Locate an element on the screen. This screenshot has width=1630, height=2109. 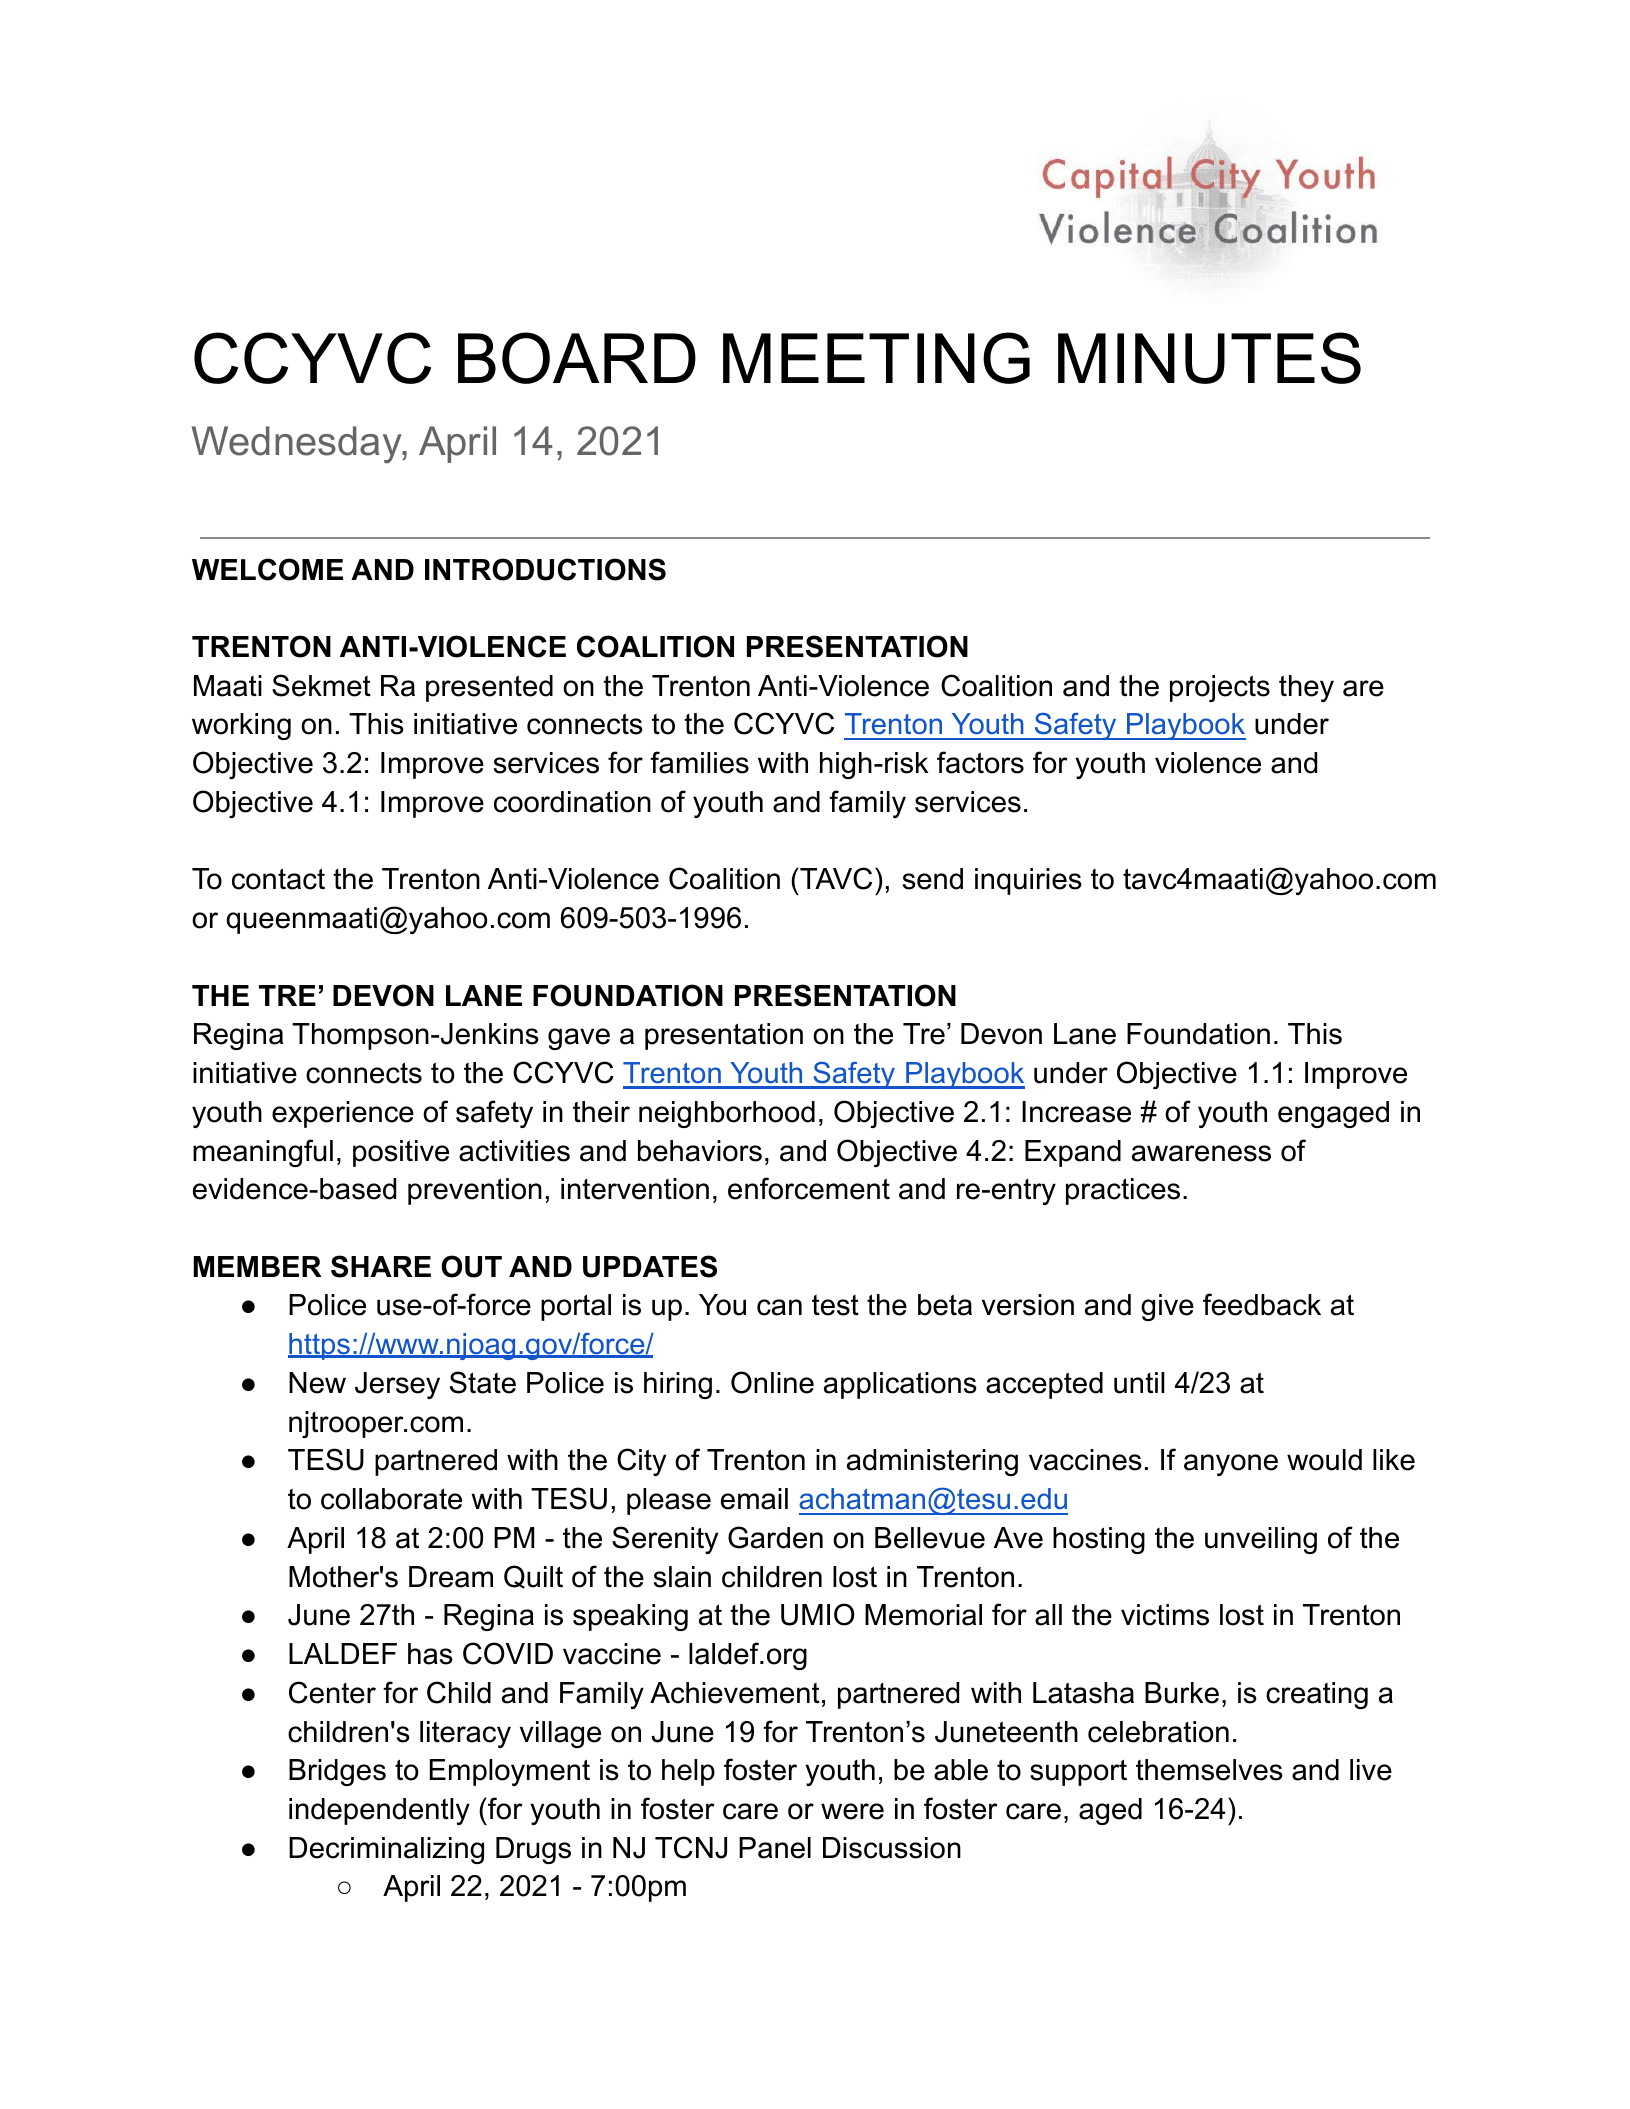
SHARE is located at coordinates (381, 1266).
